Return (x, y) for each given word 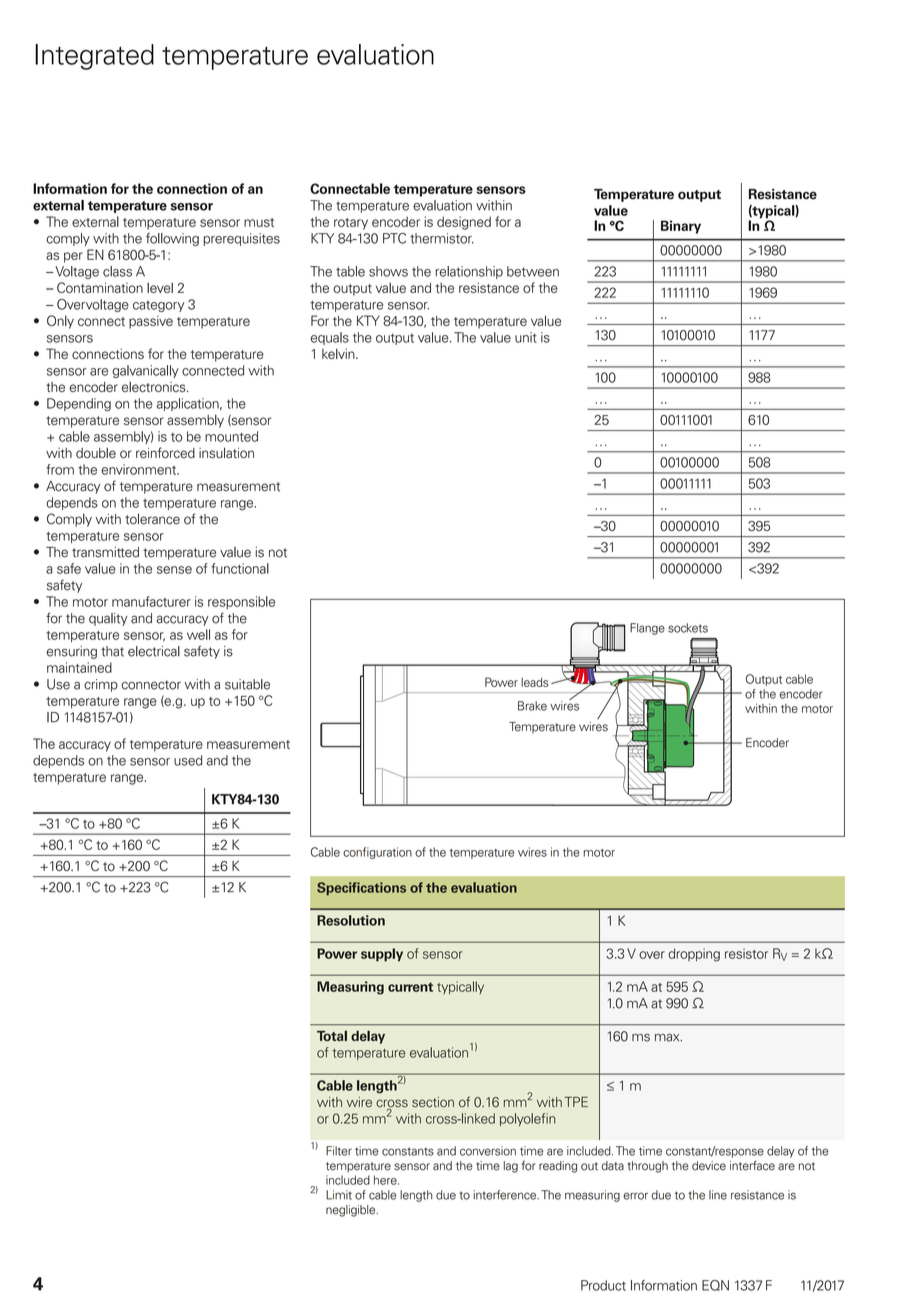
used (188, 760)
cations (383, 887)
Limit (339, 1195)
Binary (681, 227)
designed (464, 223)
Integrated (94, 57)
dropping (694, 955)
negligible (352, 1211)
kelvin (339, 353)
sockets (688, 628)
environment (140, 469)
